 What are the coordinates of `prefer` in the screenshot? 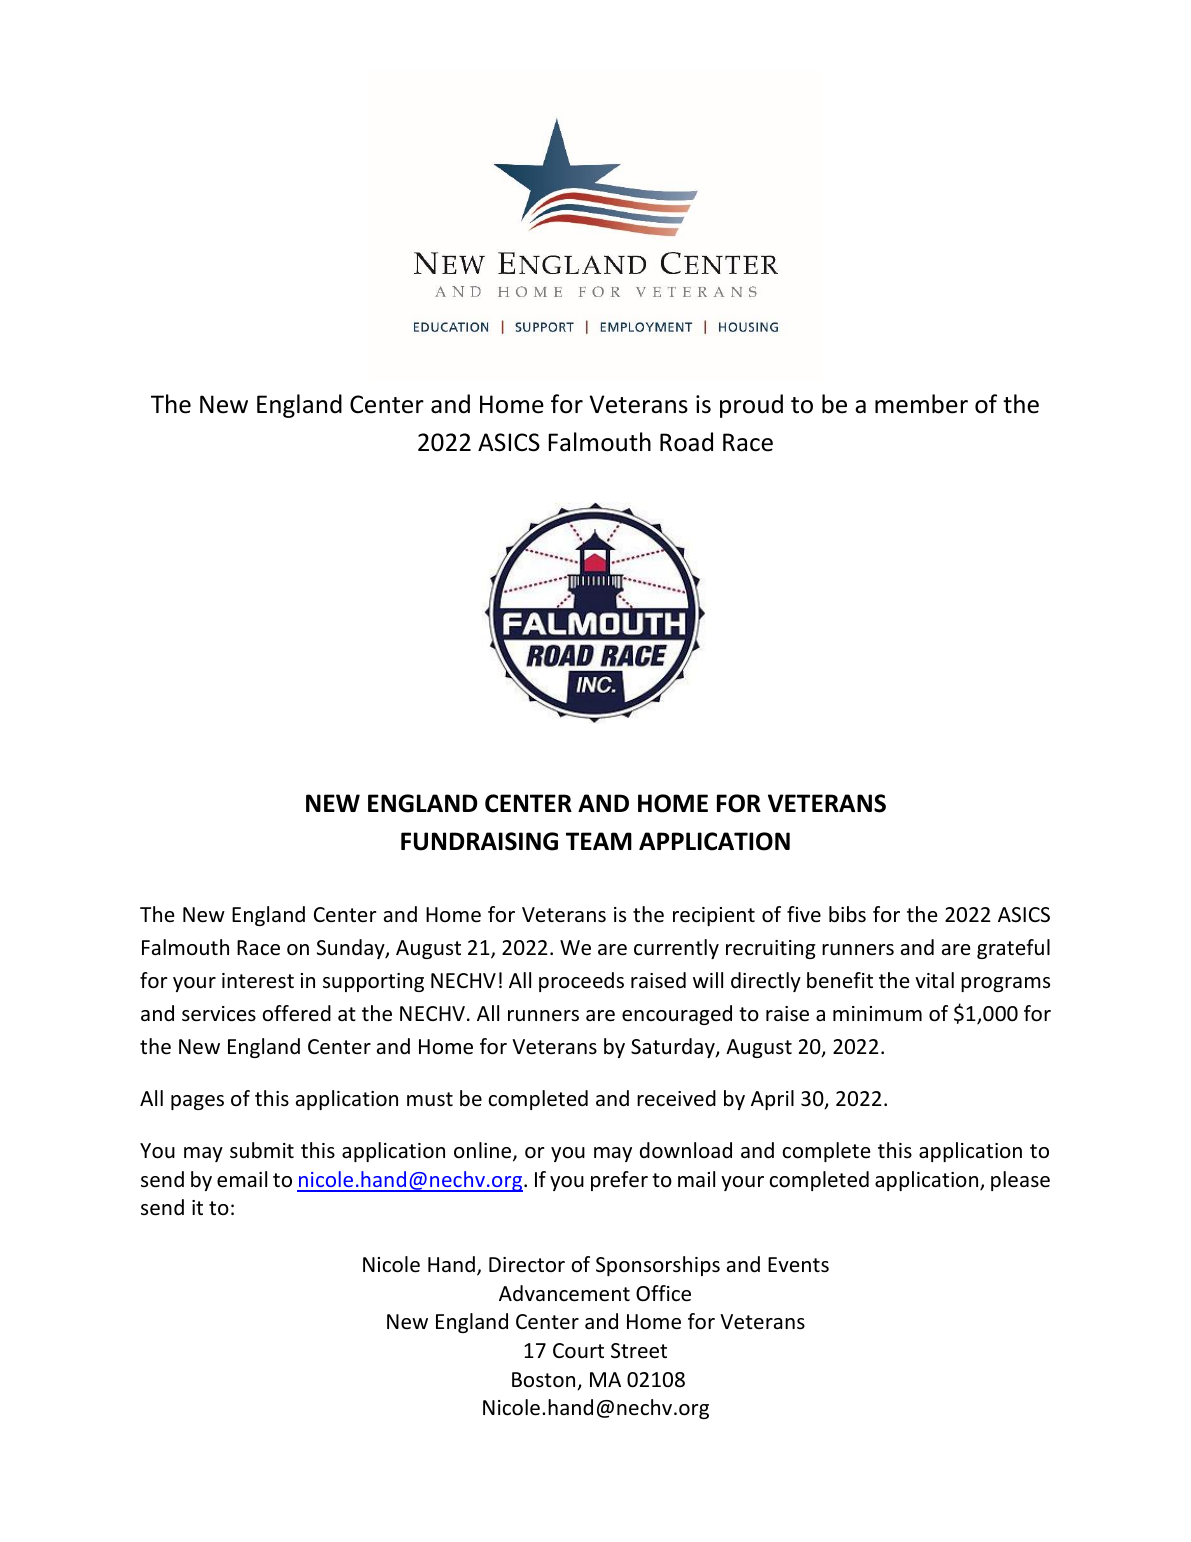 It's located at (619, 1181).
